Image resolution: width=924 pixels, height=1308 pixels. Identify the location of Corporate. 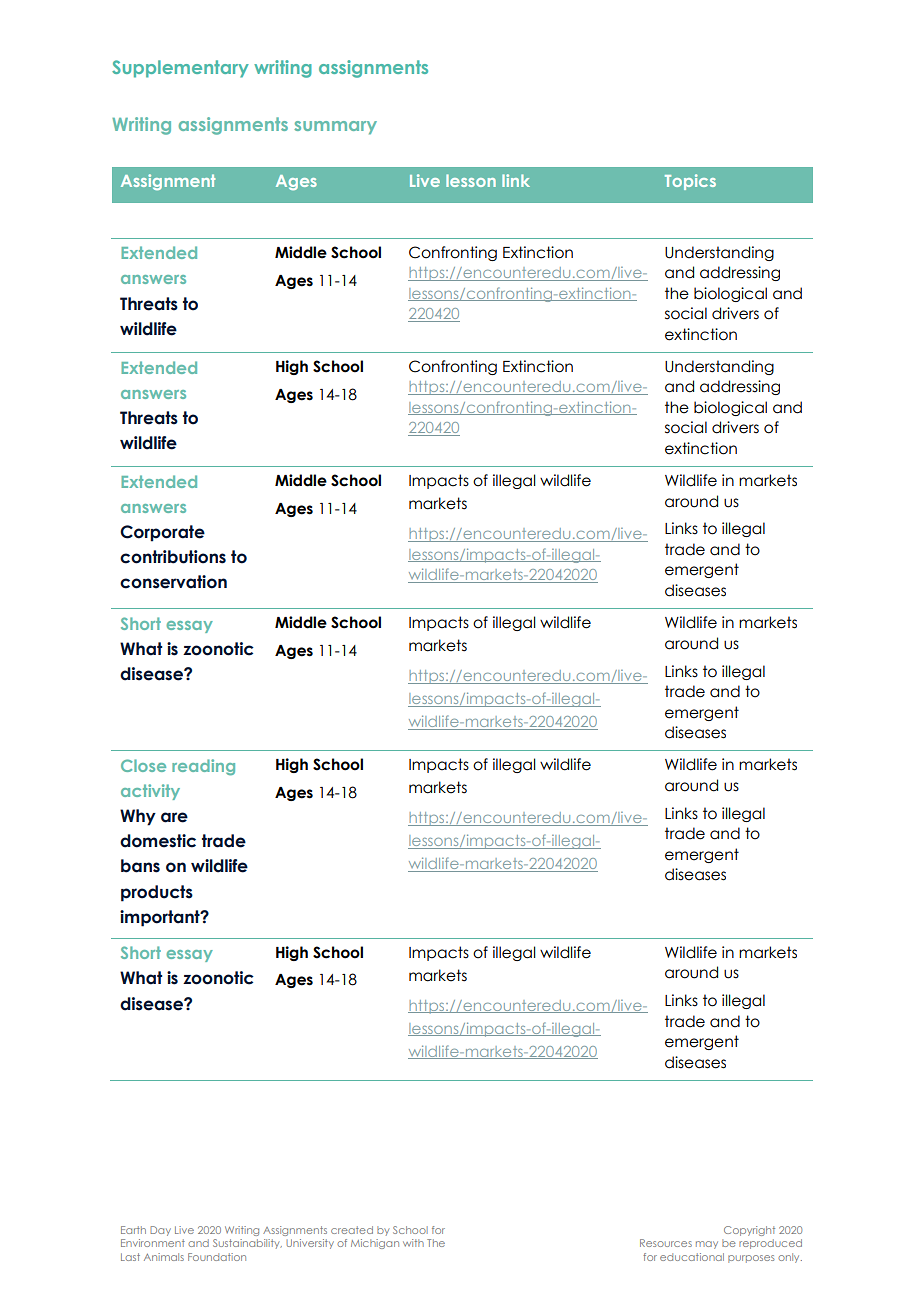
(162, 533).
